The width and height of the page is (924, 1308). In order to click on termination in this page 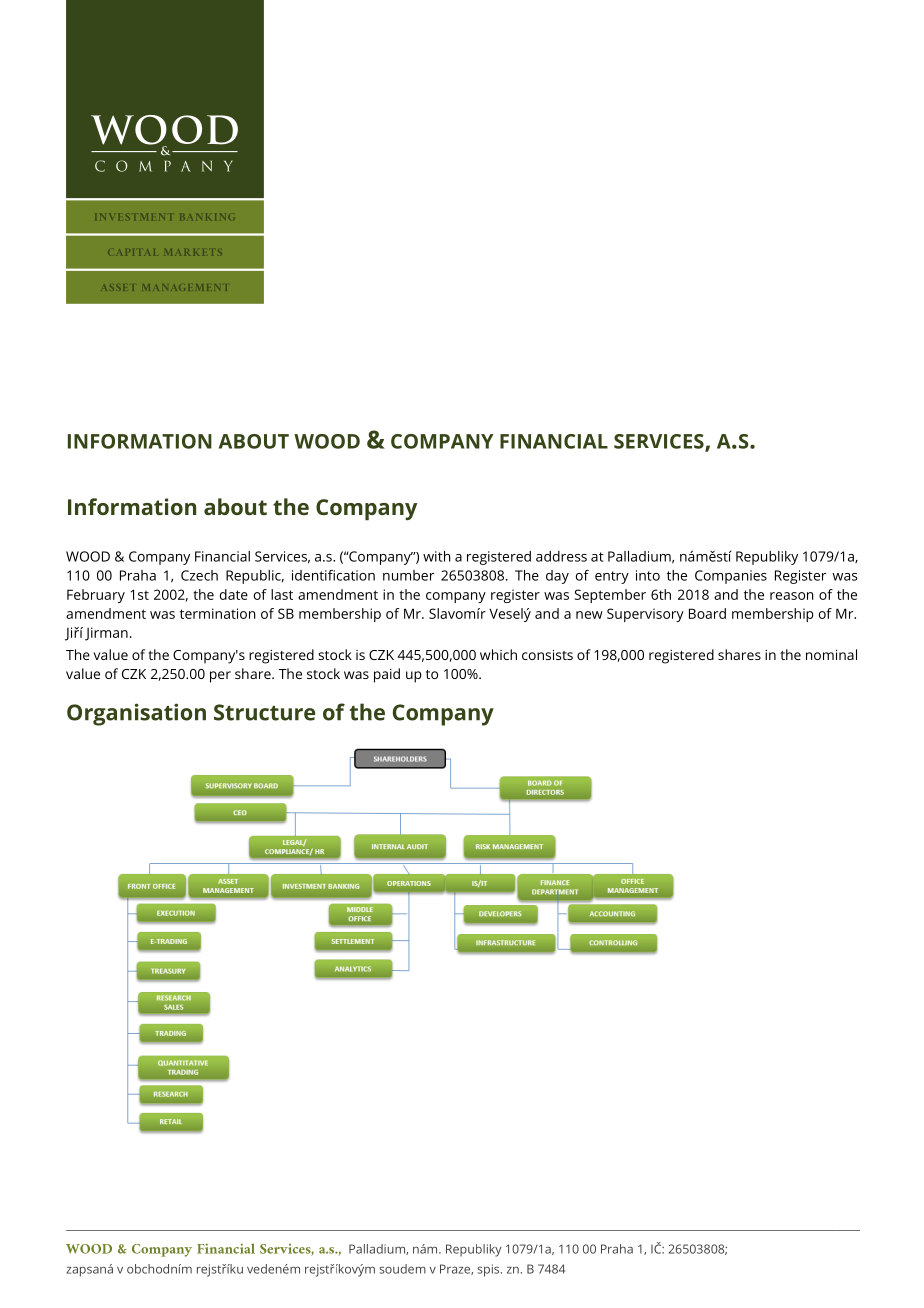, I will do `click(218, 613)`.
